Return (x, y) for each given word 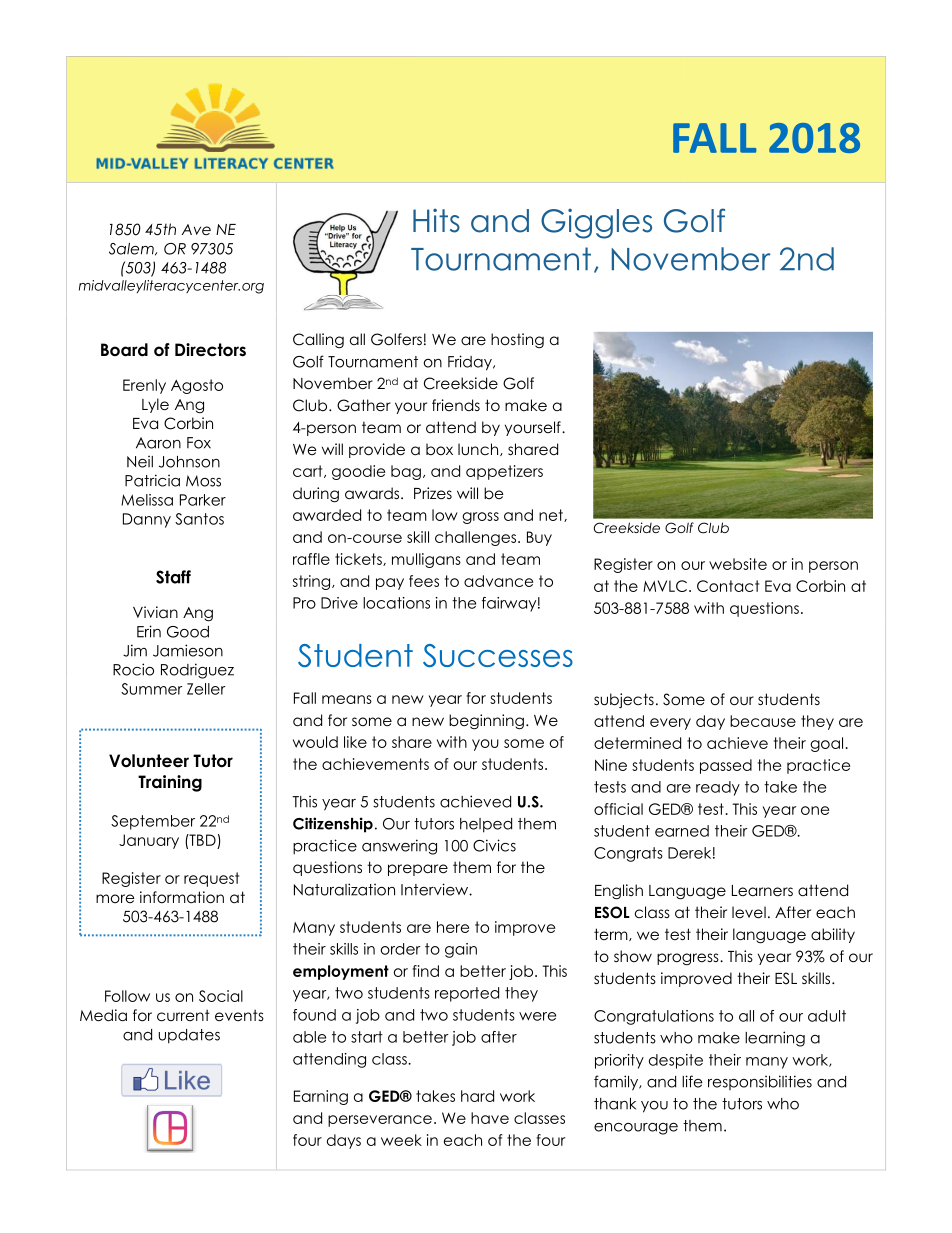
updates (189, 1036)
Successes (498, 655)
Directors (210, 350)
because (763, 721)
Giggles (596, 223)
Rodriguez (197, 671)
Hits (436, 220)
